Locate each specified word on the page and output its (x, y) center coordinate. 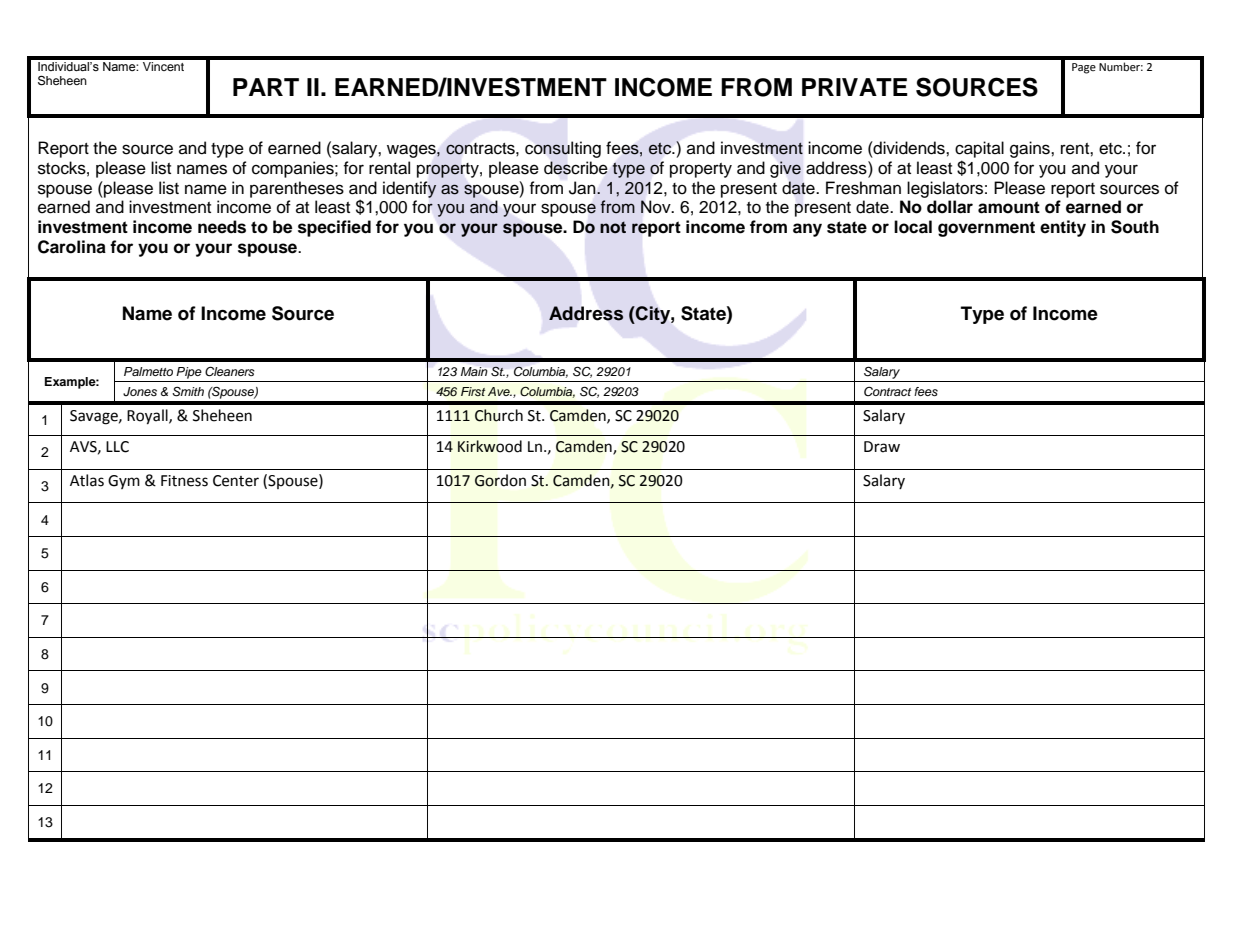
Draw (882, 447)
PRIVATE (855, 87)
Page (1084, 68)
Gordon (500, 480)
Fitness (184, 481)
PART (266, 87)
